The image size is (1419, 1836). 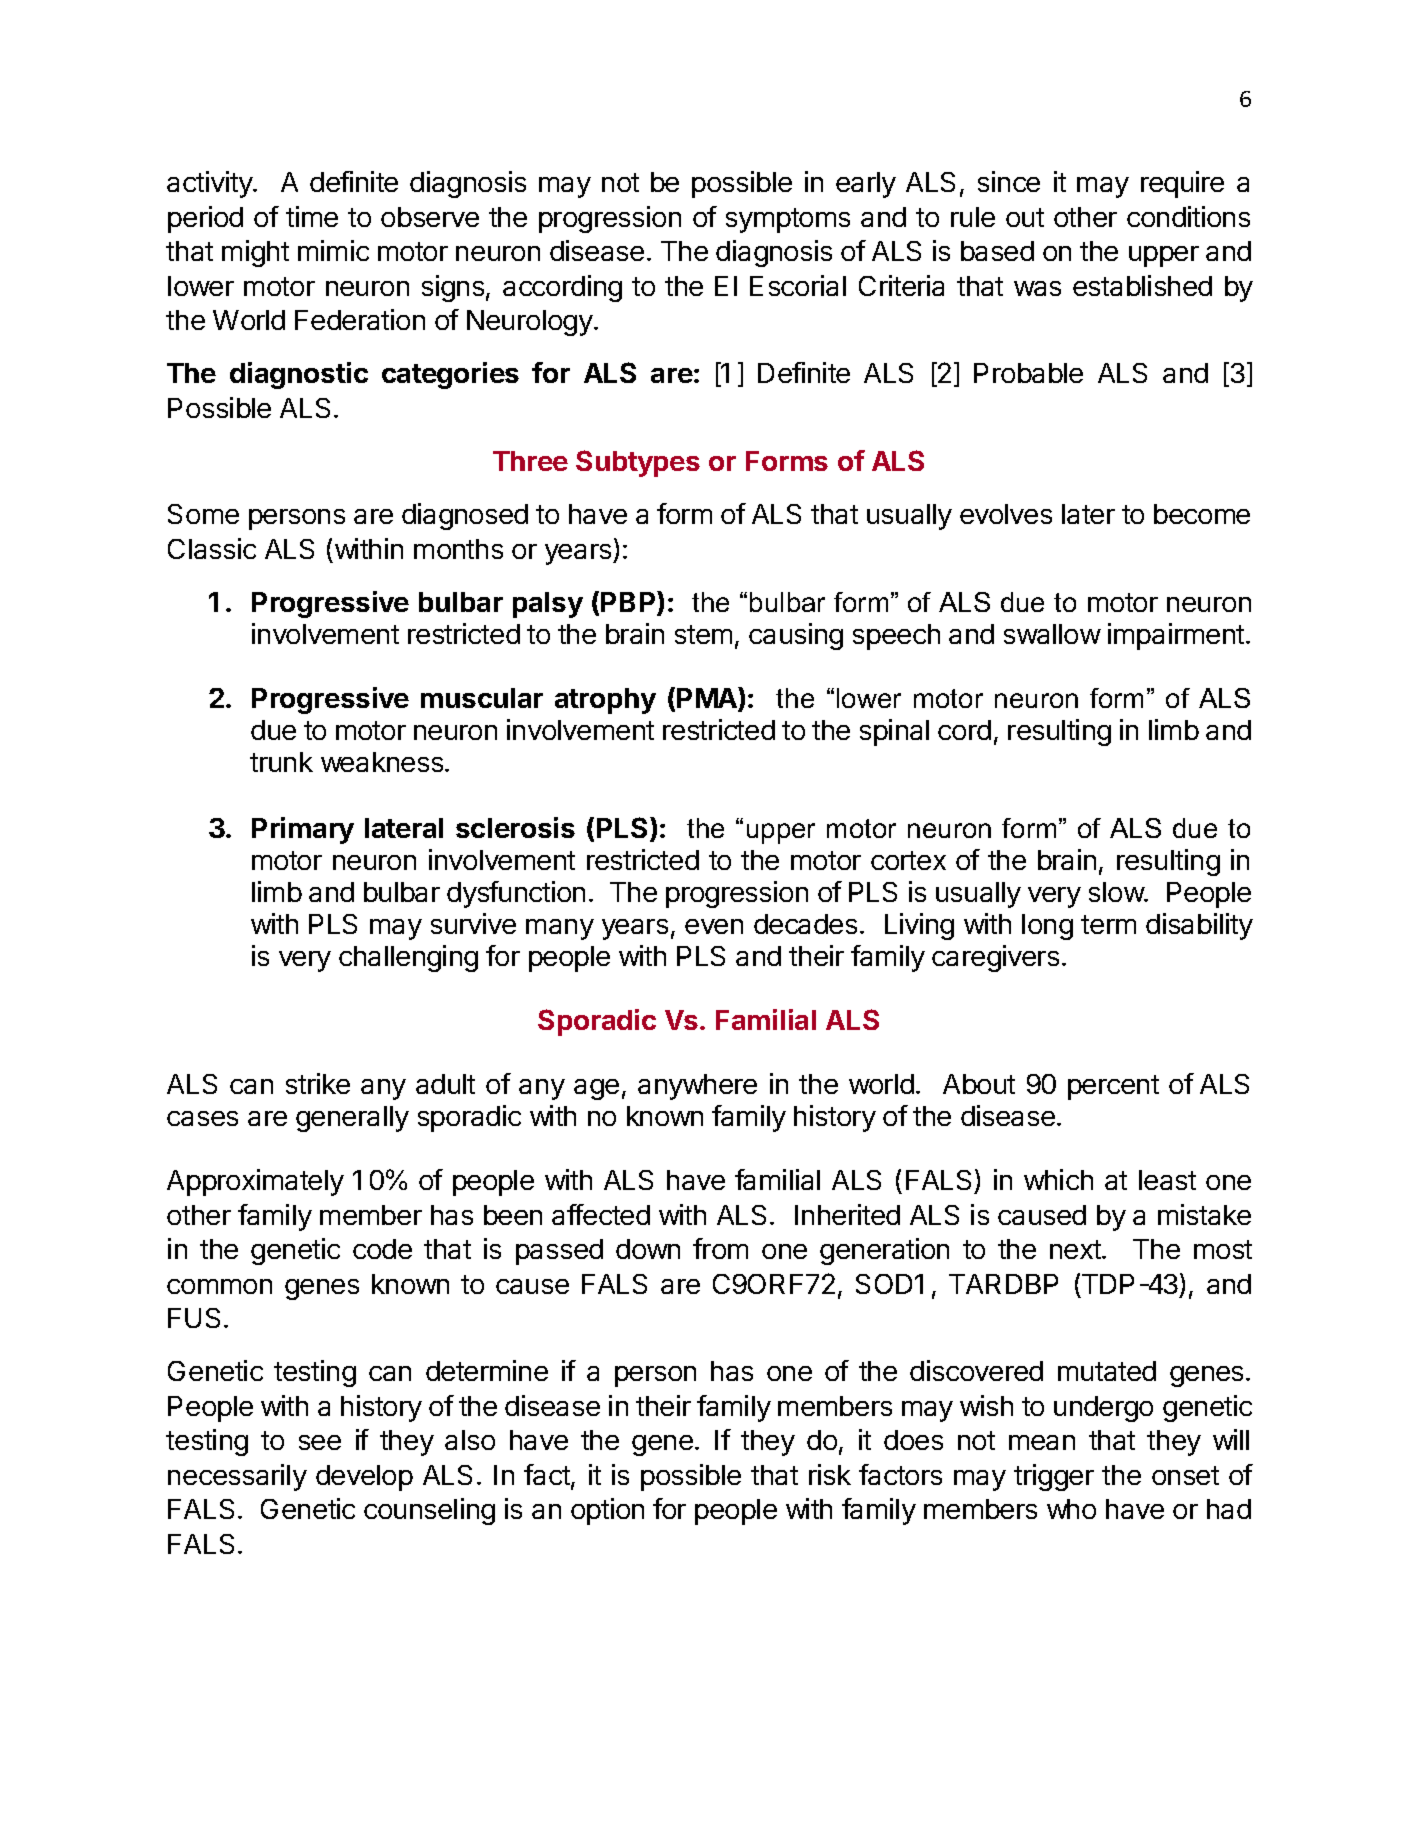 I want to click on slow, so click(x=1117, y=892).
